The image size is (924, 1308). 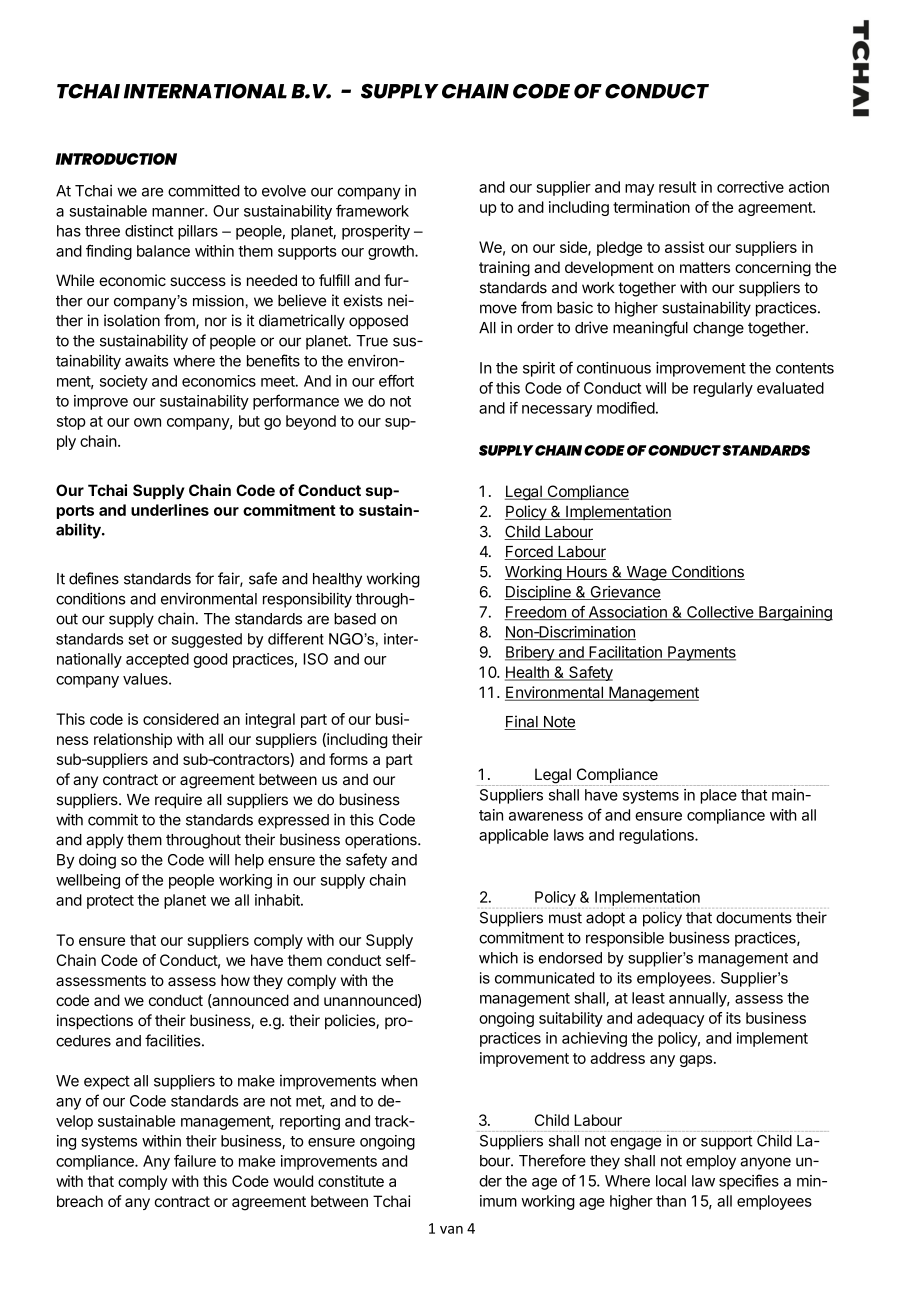 I want to click on own, so click(x=147, y=422).
